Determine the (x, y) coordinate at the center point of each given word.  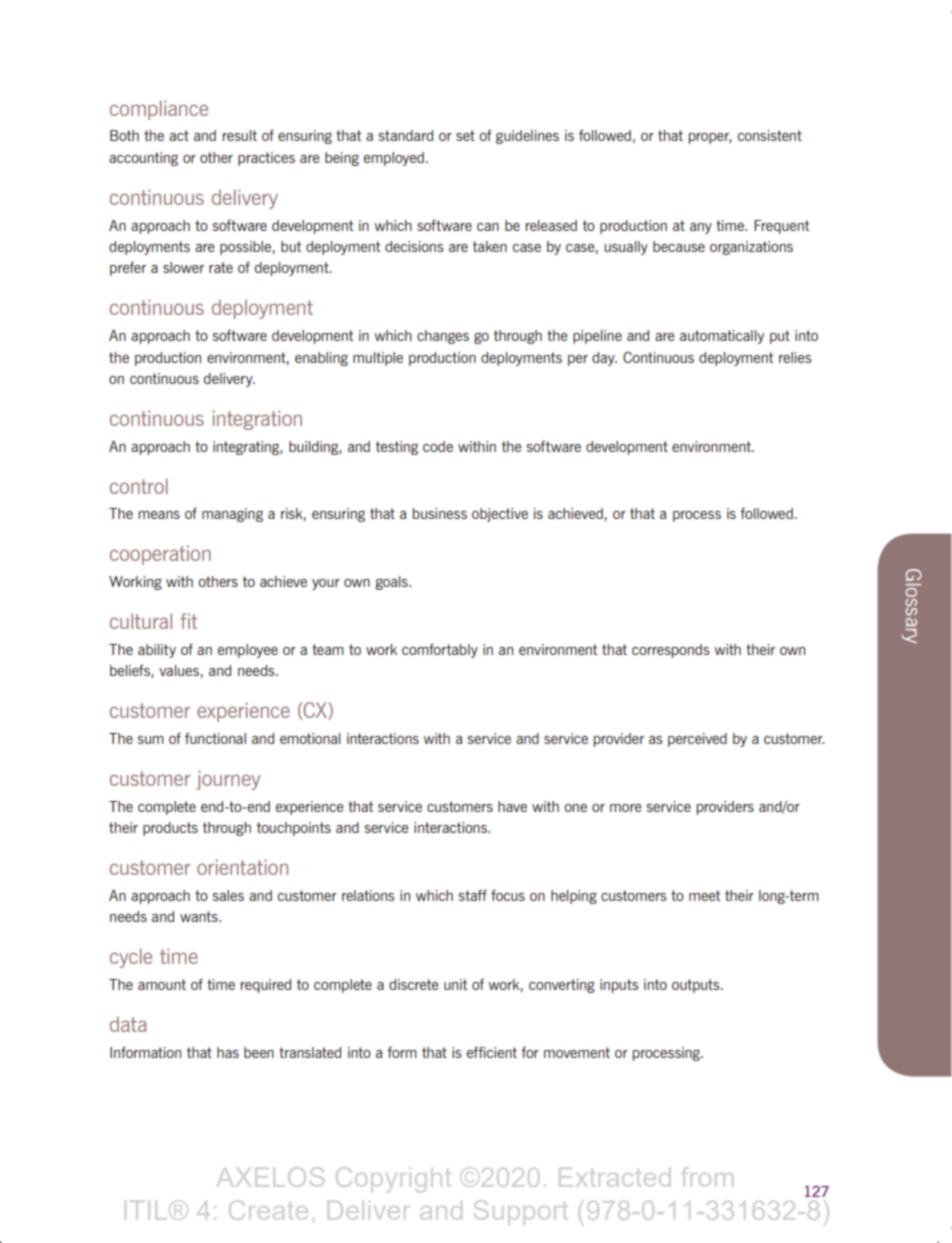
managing (232, 515)
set (465, 135)
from (707, 1177)
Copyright (393, 1180)
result (240, 135)
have (512, 806)
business (439, 513)
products (170, 829)
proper (710, 138)
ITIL (146, 1210)
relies (795, 357)
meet (704, 895)
